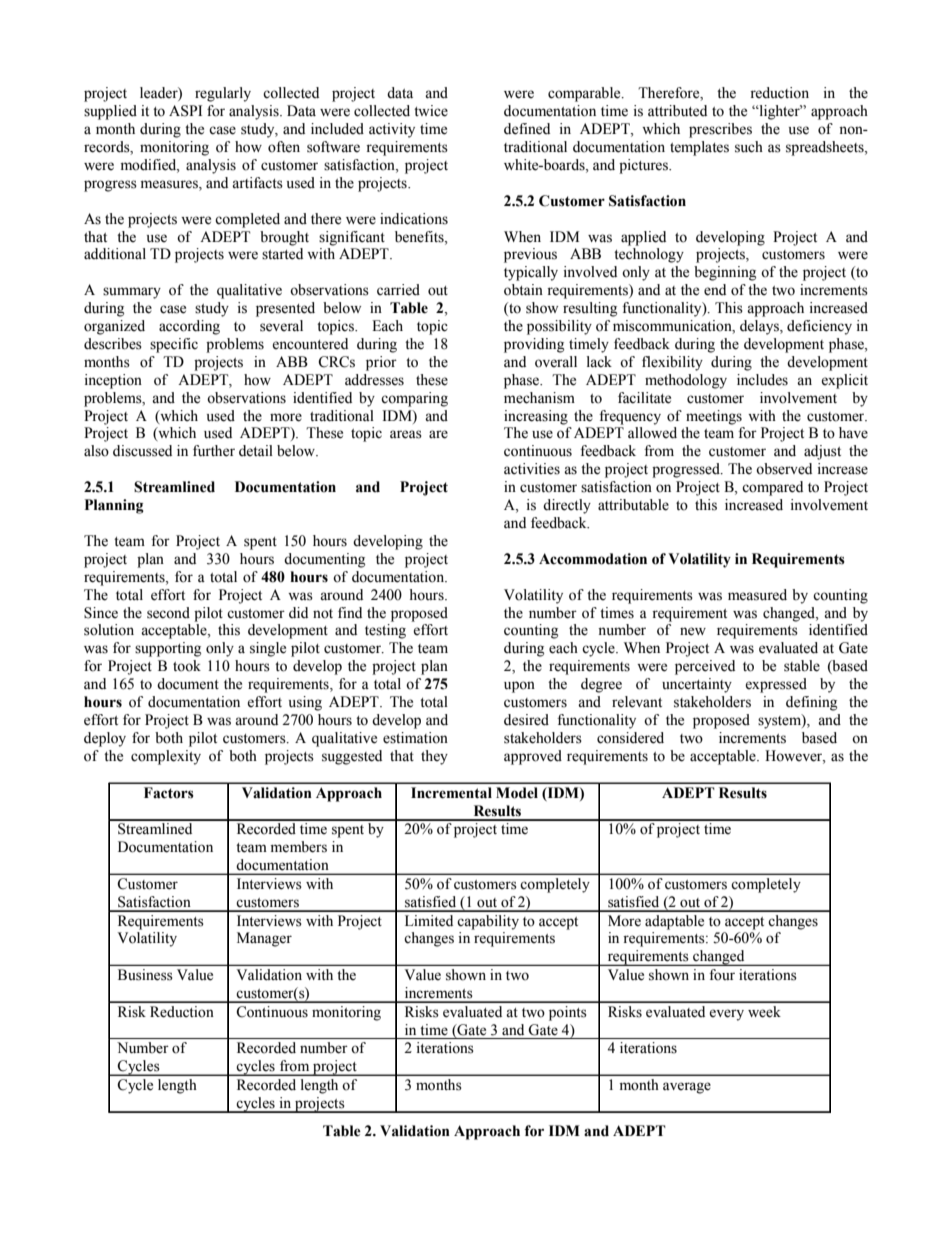  Describe the element at coordinates (630, 738) in the screenshot. I see `considered` at that location.
